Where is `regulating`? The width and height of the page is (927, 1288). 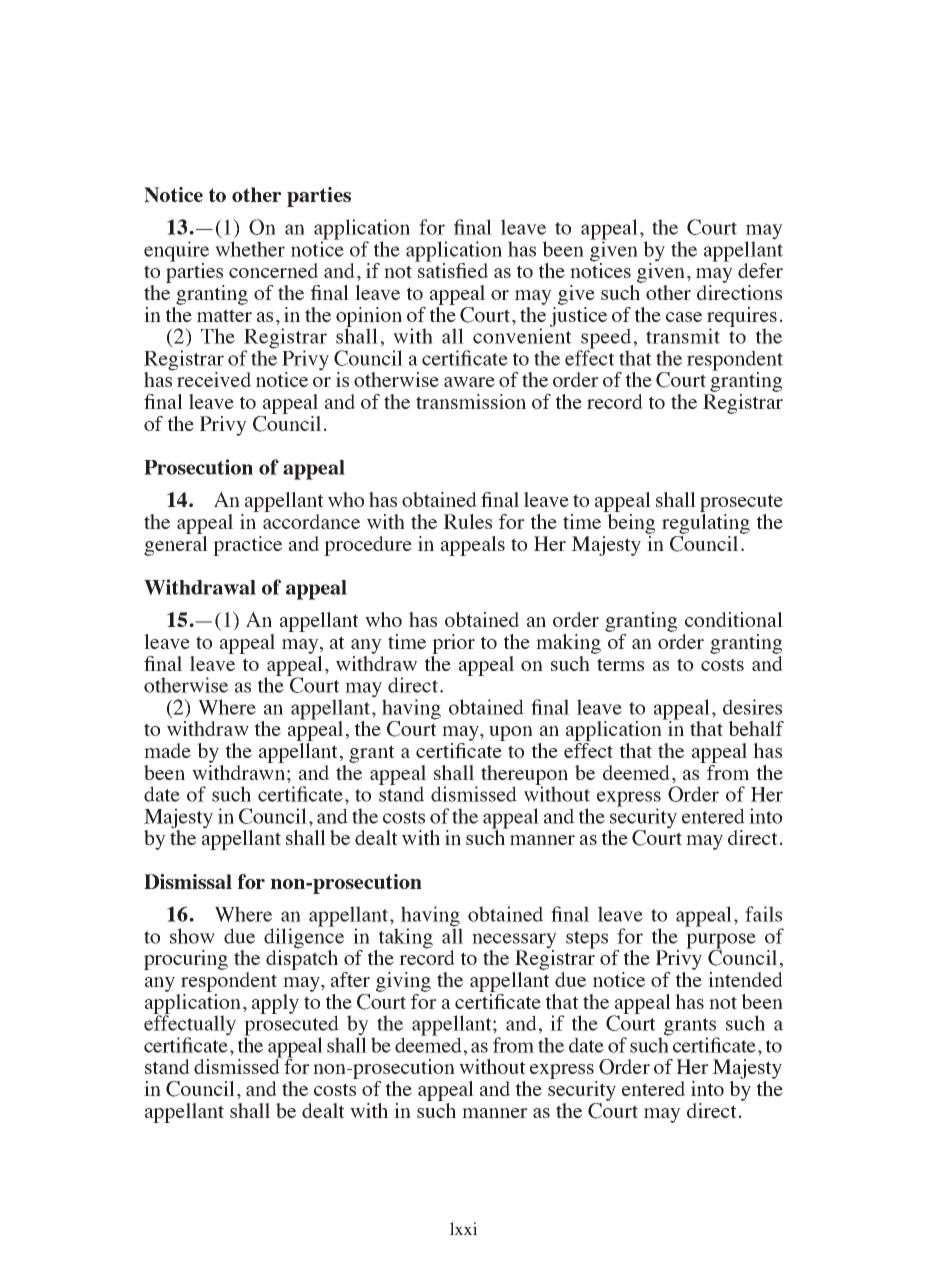 regulating is located at coordinates (706, 524).
